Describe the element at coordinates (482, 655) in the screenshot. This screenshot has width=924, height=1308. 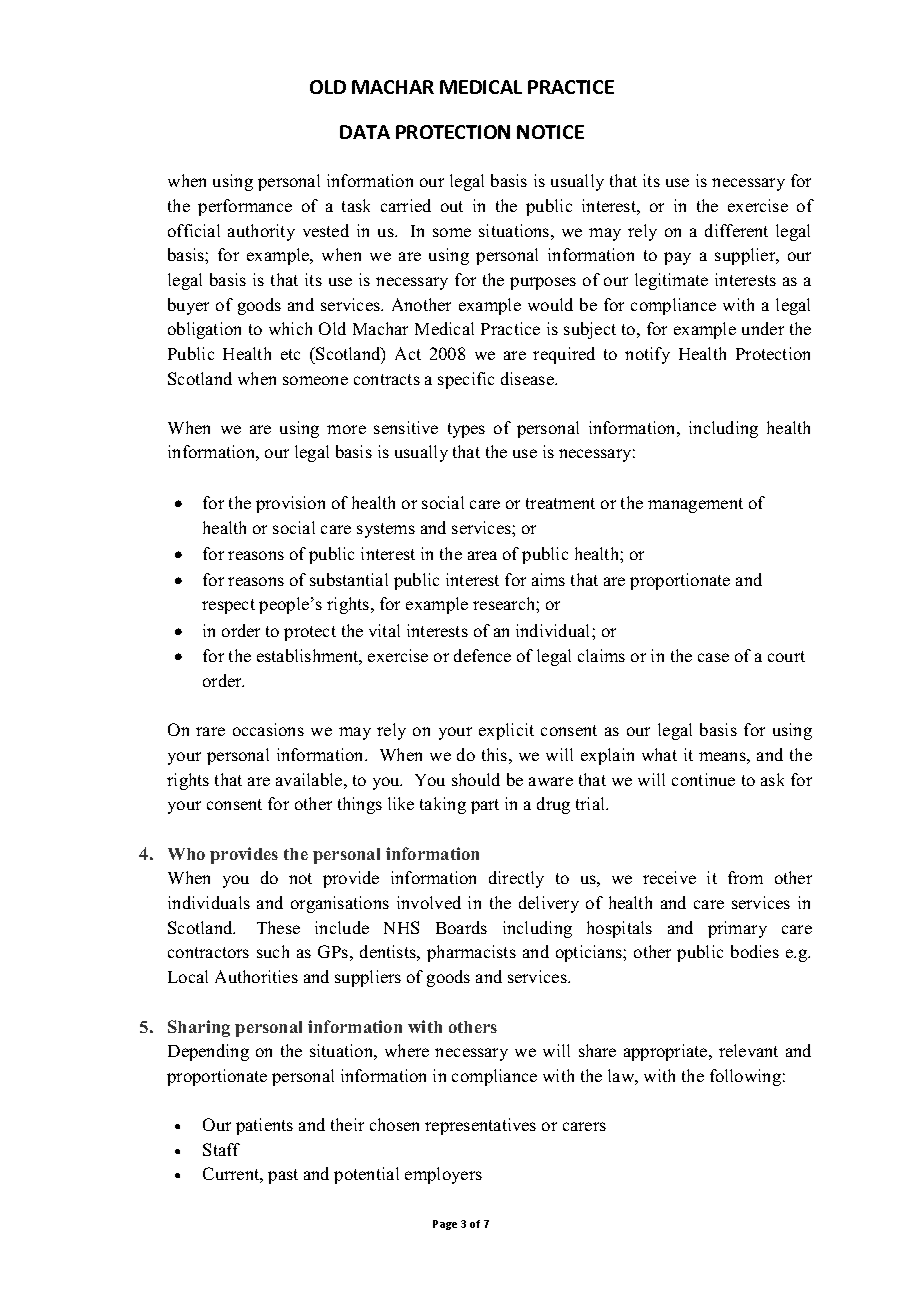
I see `defence` at that location.
